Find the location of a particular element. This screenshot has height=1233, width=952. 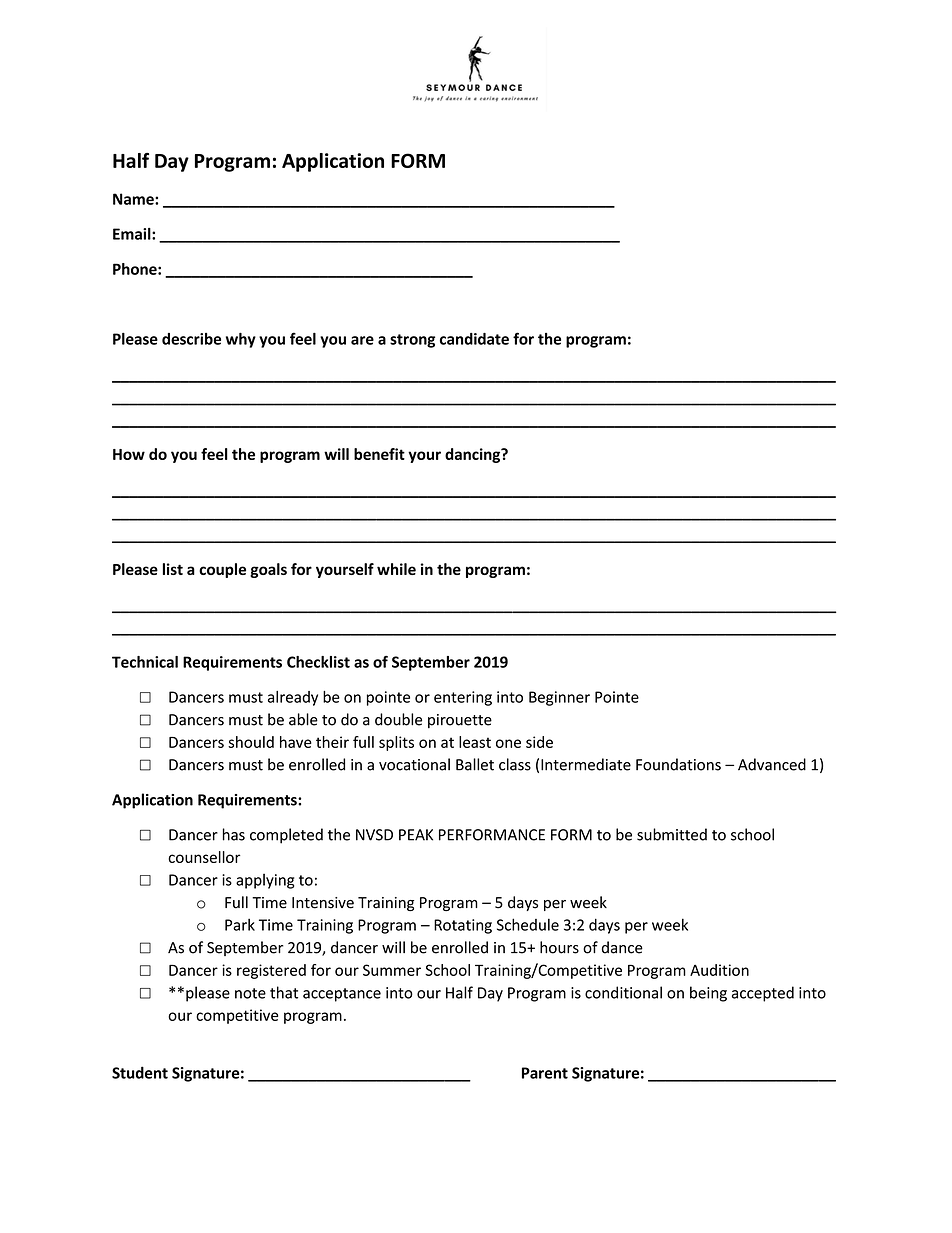

Parent is located at coordinates (545, 1073).
